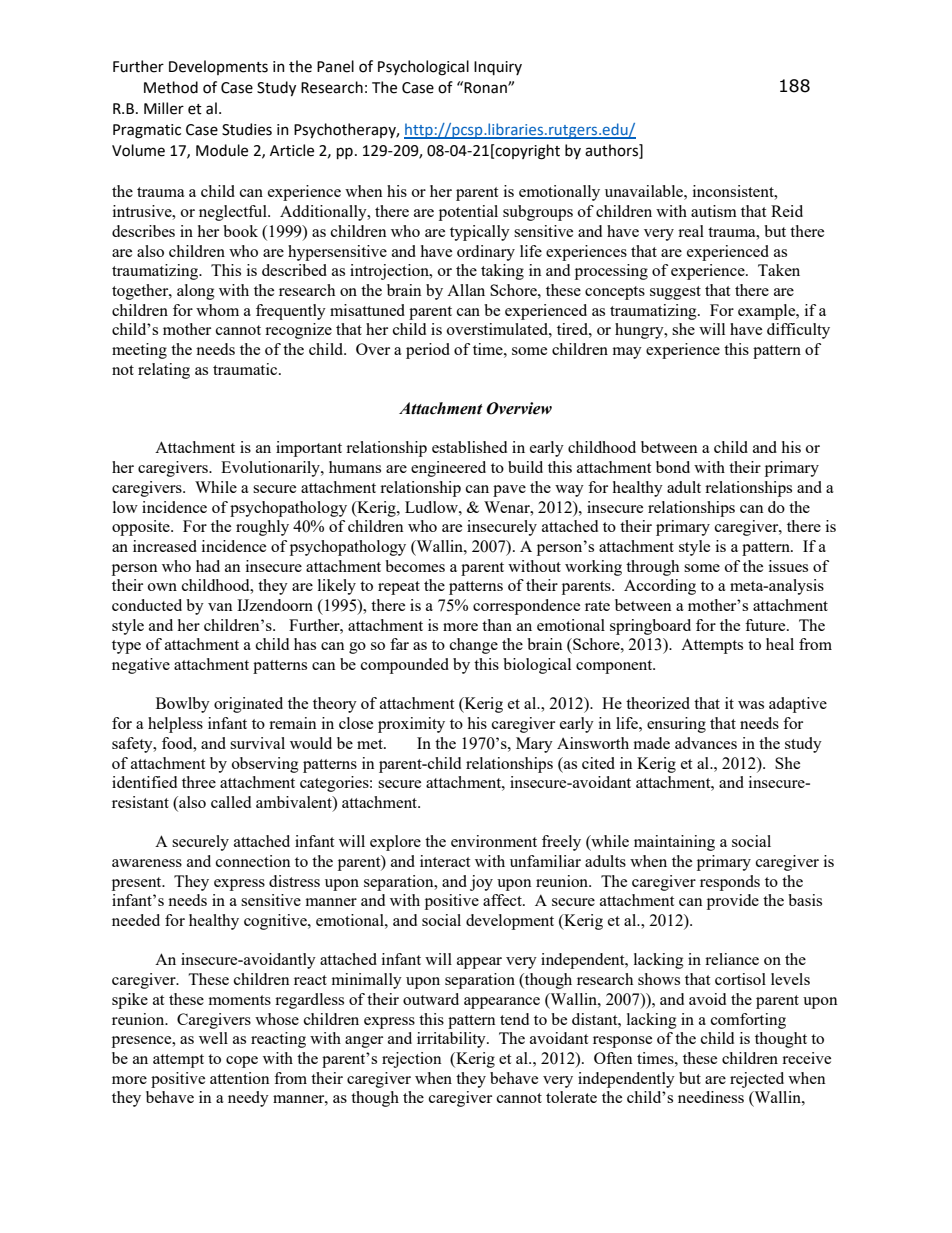 The width and height of the screenshot is (952, 1233). Describe the element at coordinates (208, 566) in the screenshot. I see `had` at that location.
